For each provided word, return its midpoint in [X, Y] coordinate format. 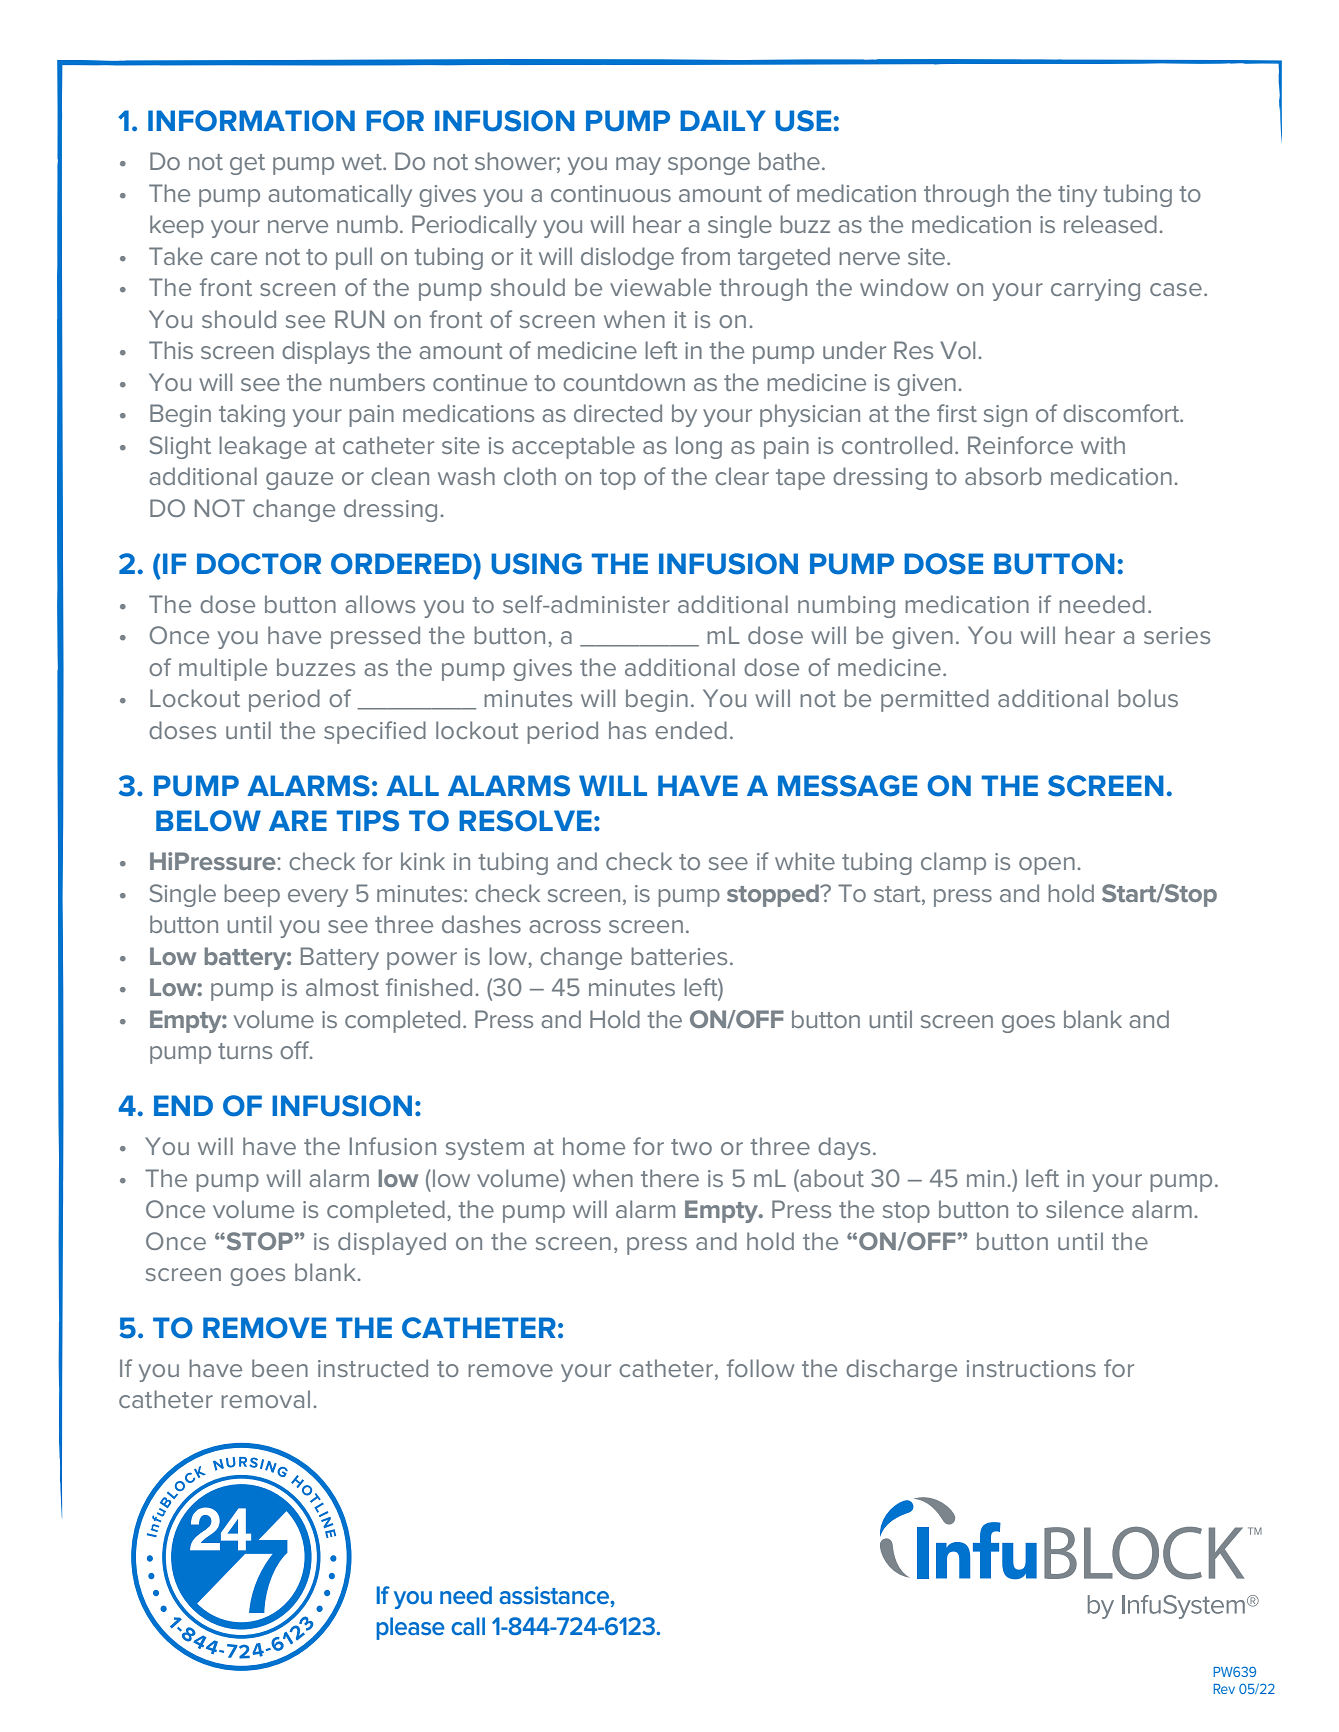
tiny [1077, 196]
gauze [299, 481]
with [1103, 445]
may [638, 166]
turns [245, 1051]
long [699, 447]
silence [1085, 1209]
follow [760, 1368]
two [691, 1147]
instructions [1031, 1368]
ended [691, 730]
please [410, 1628]
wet [363, 162]
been [280, 1368]
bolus [1148, 698]
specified [375, 732]
